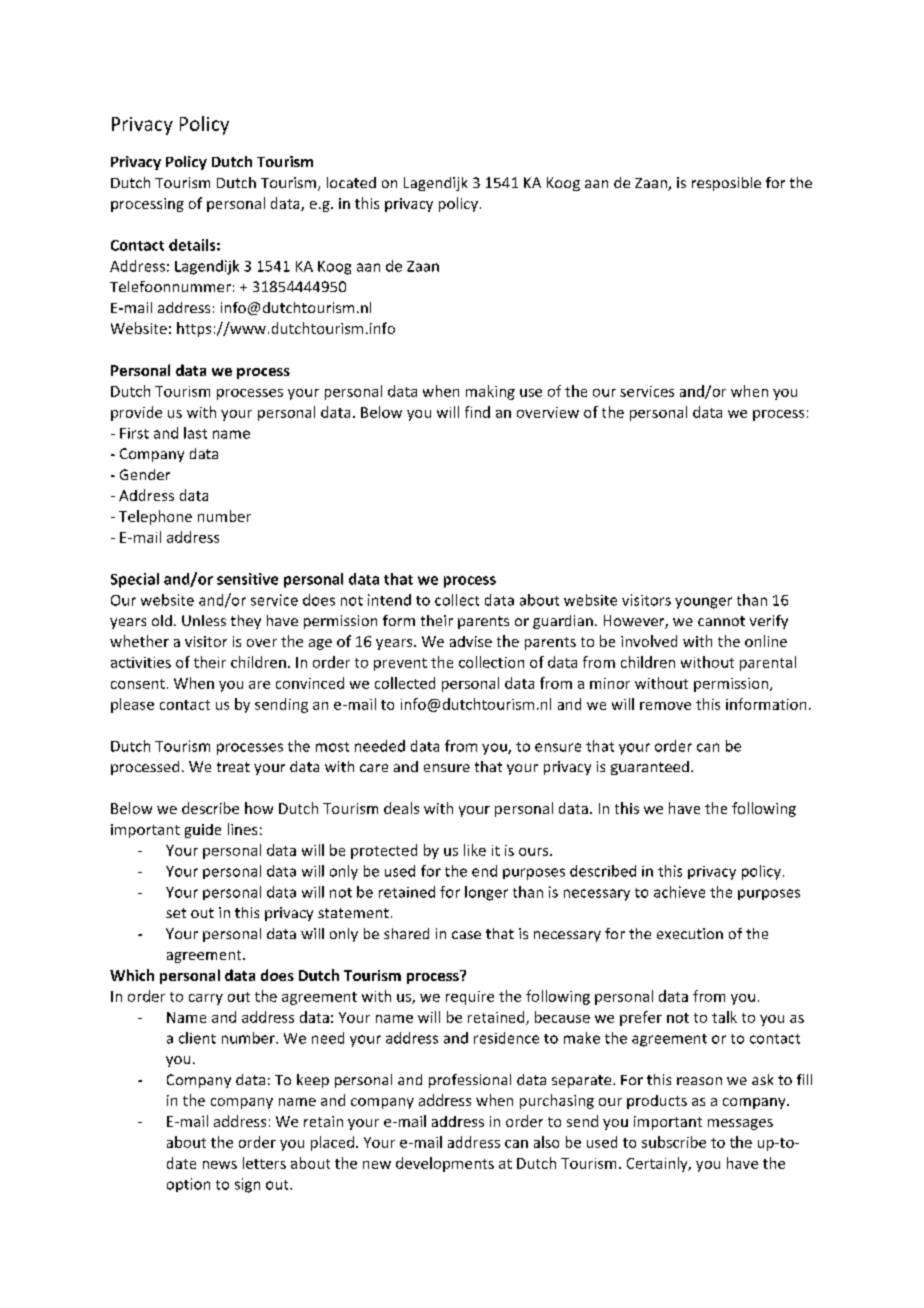  I want to click on guide, so click(203, 831).
